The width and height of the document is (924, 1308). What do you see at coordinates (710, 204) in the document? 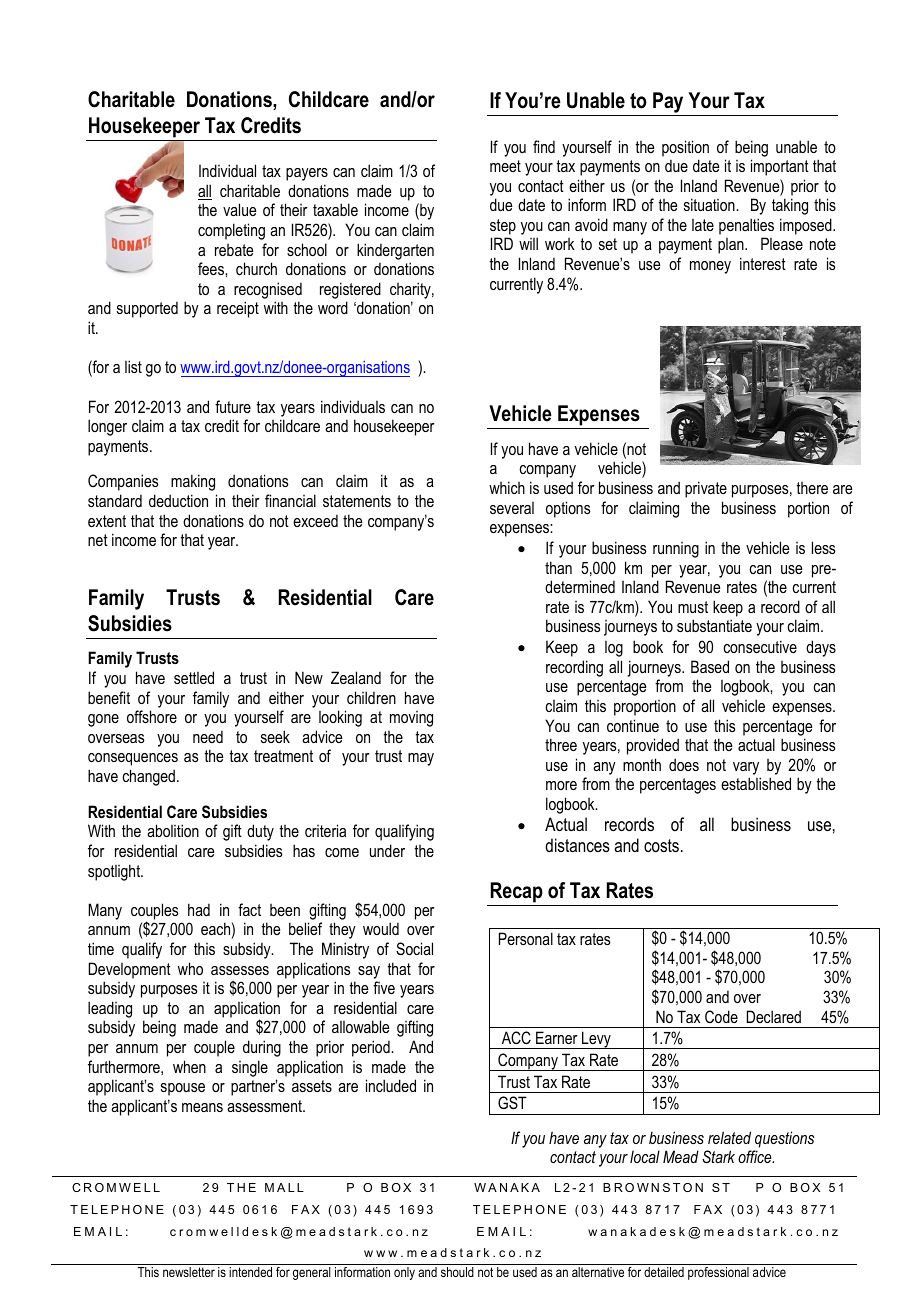
I see `situation` at bounding box center [710, 204].
